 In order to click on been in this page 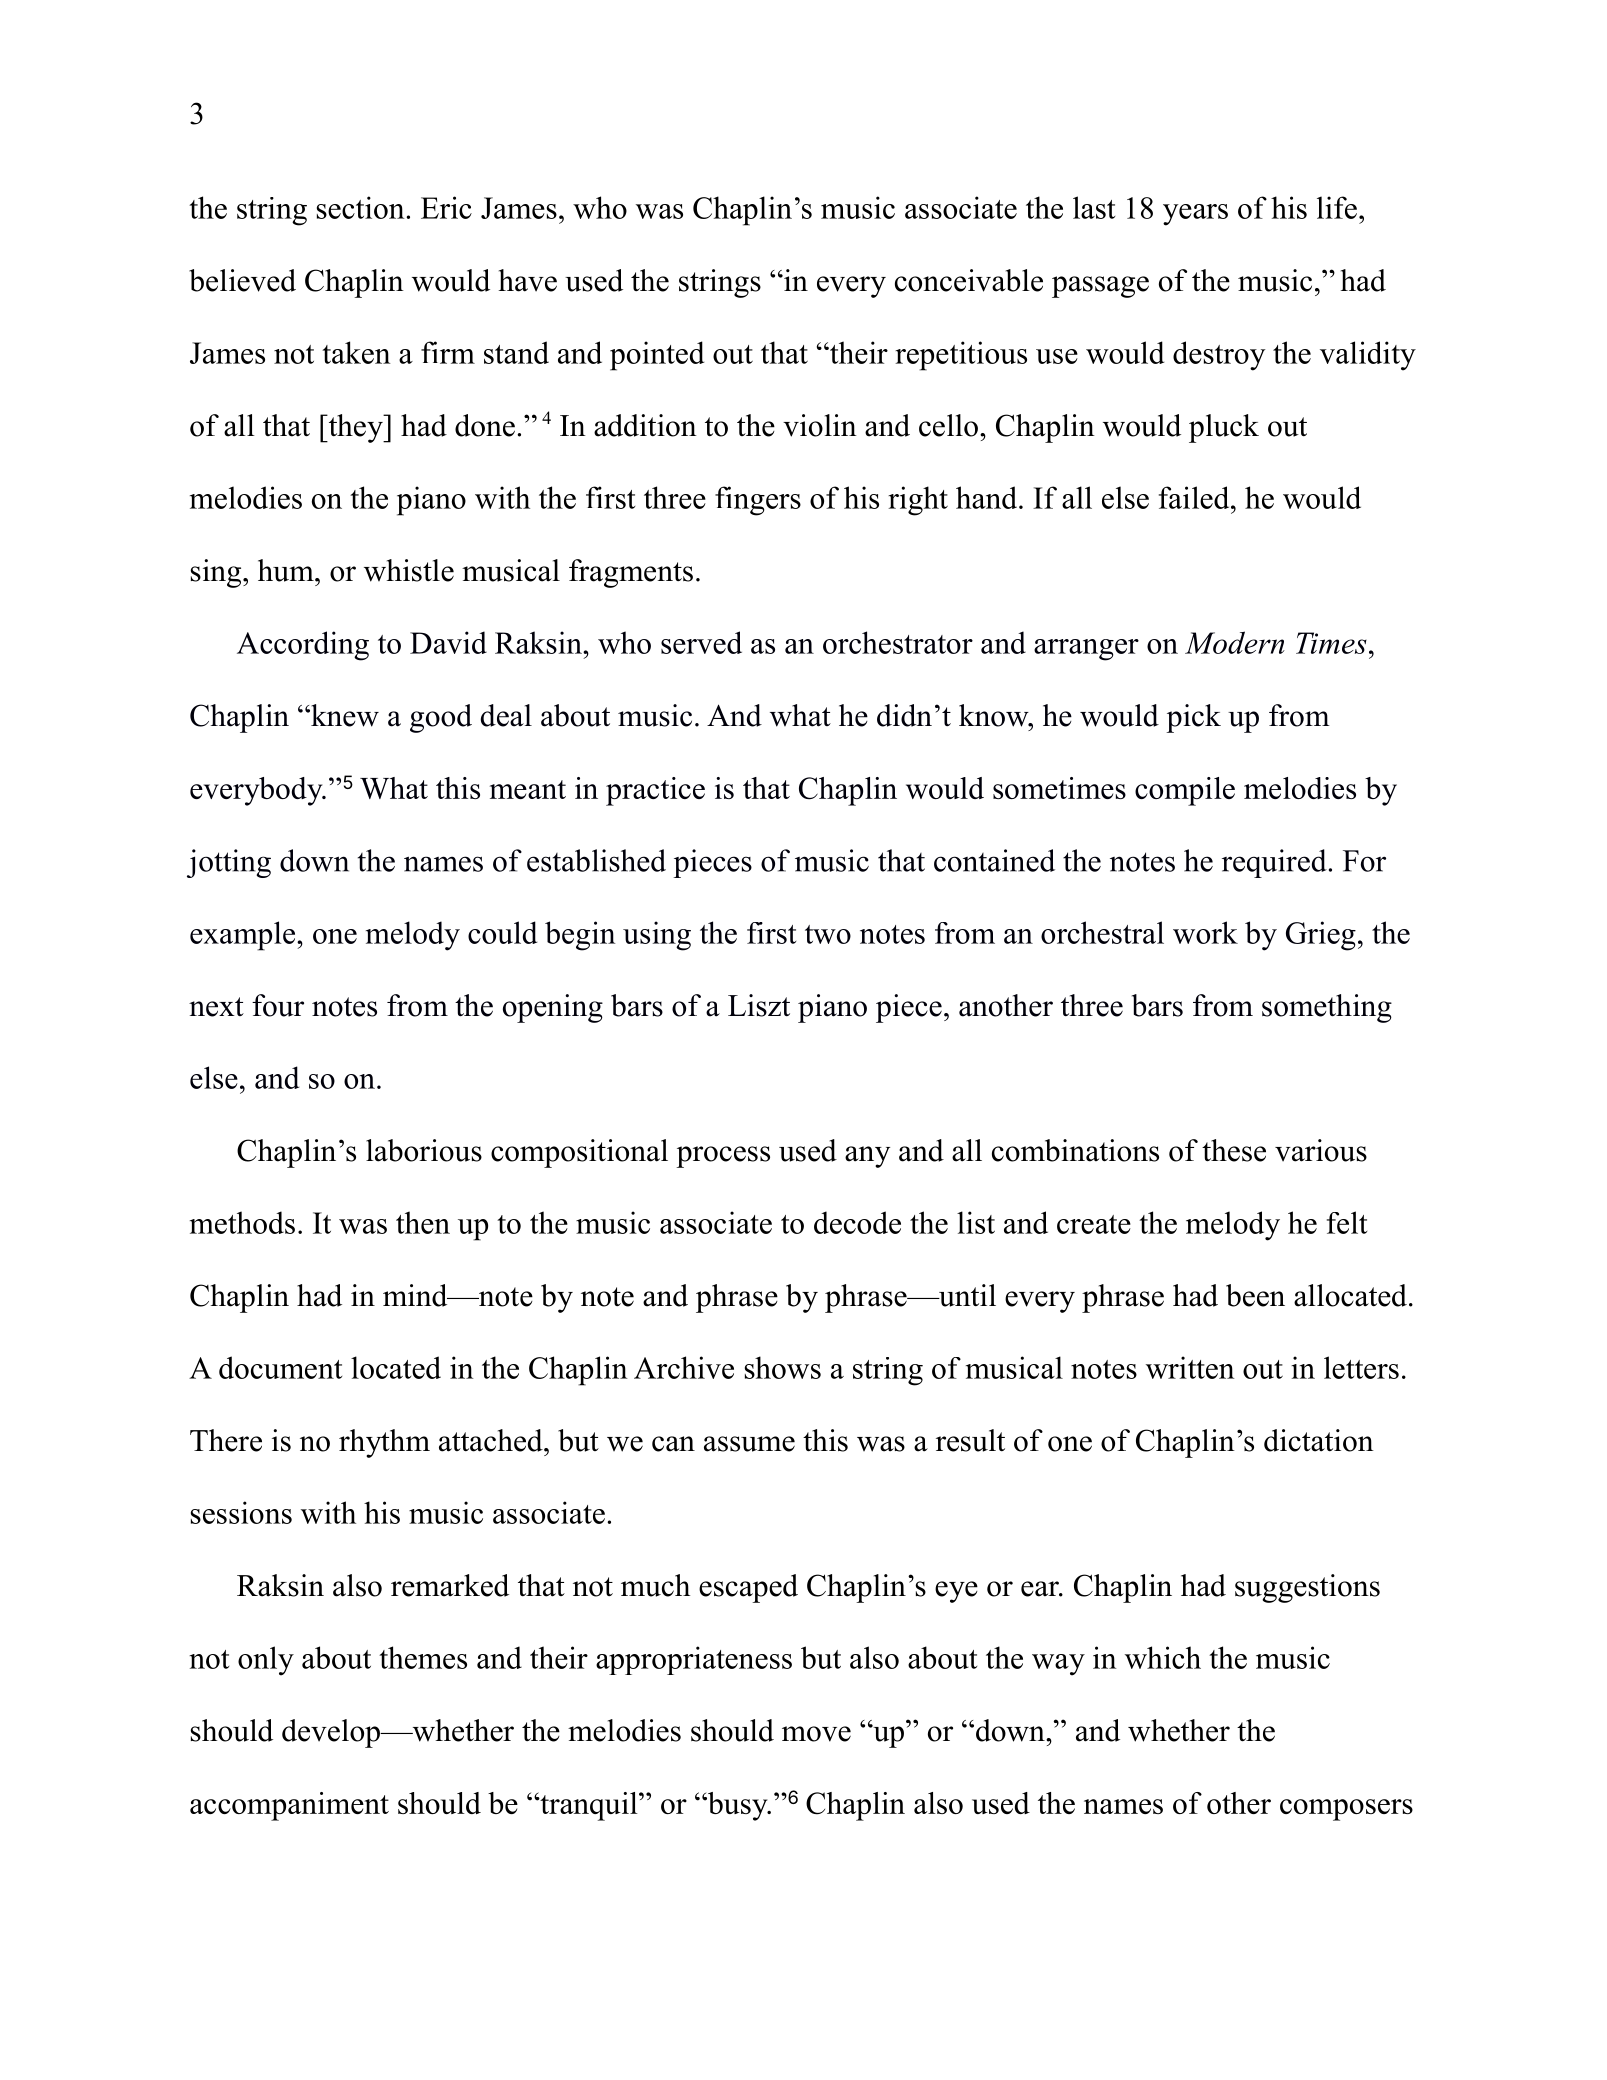, I will do `click(1255, 1295)`.
